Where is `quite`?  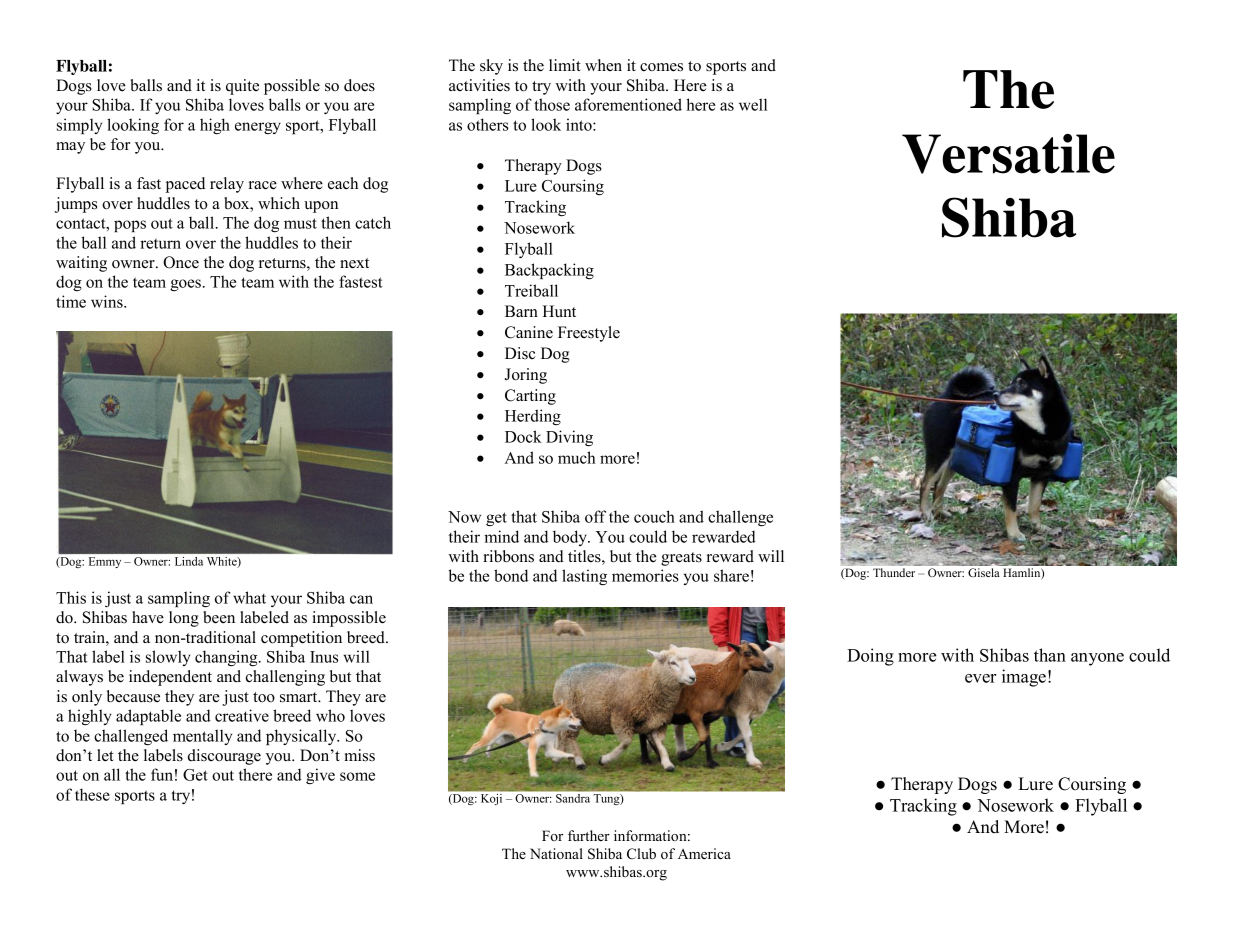
quite is located at coordinates (242, 87).
